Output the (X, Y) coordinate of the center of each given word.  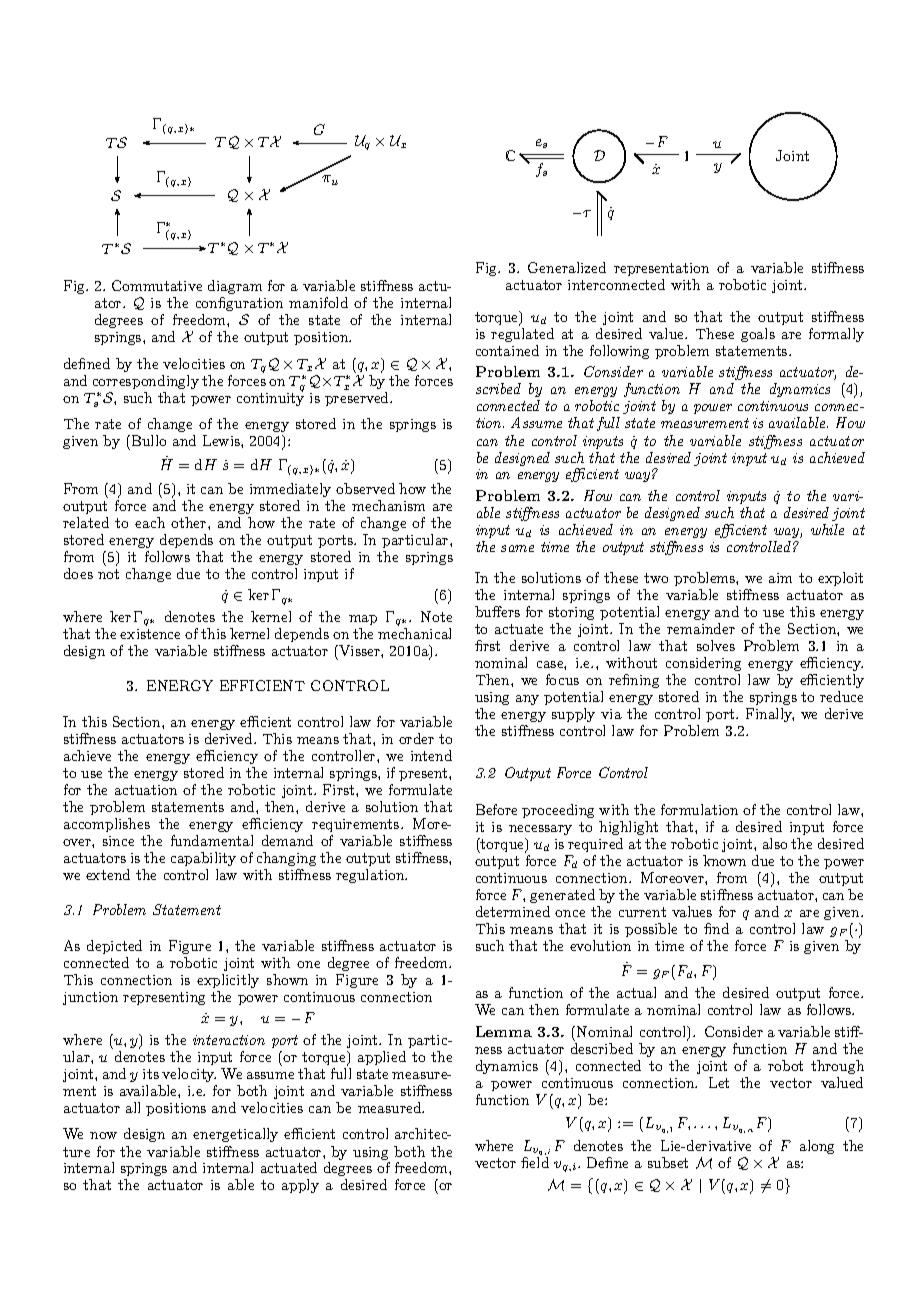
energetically (235, 1135)
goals (758, 335)
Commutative (157, 285)
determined (513, 911)
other (190, 522)
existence (150, 634)
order (416, 738)
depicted (114, 947)
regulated (522, 335)
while (827, 529)
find (716, 928)
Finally (770, 715)
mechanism (388, 505)
